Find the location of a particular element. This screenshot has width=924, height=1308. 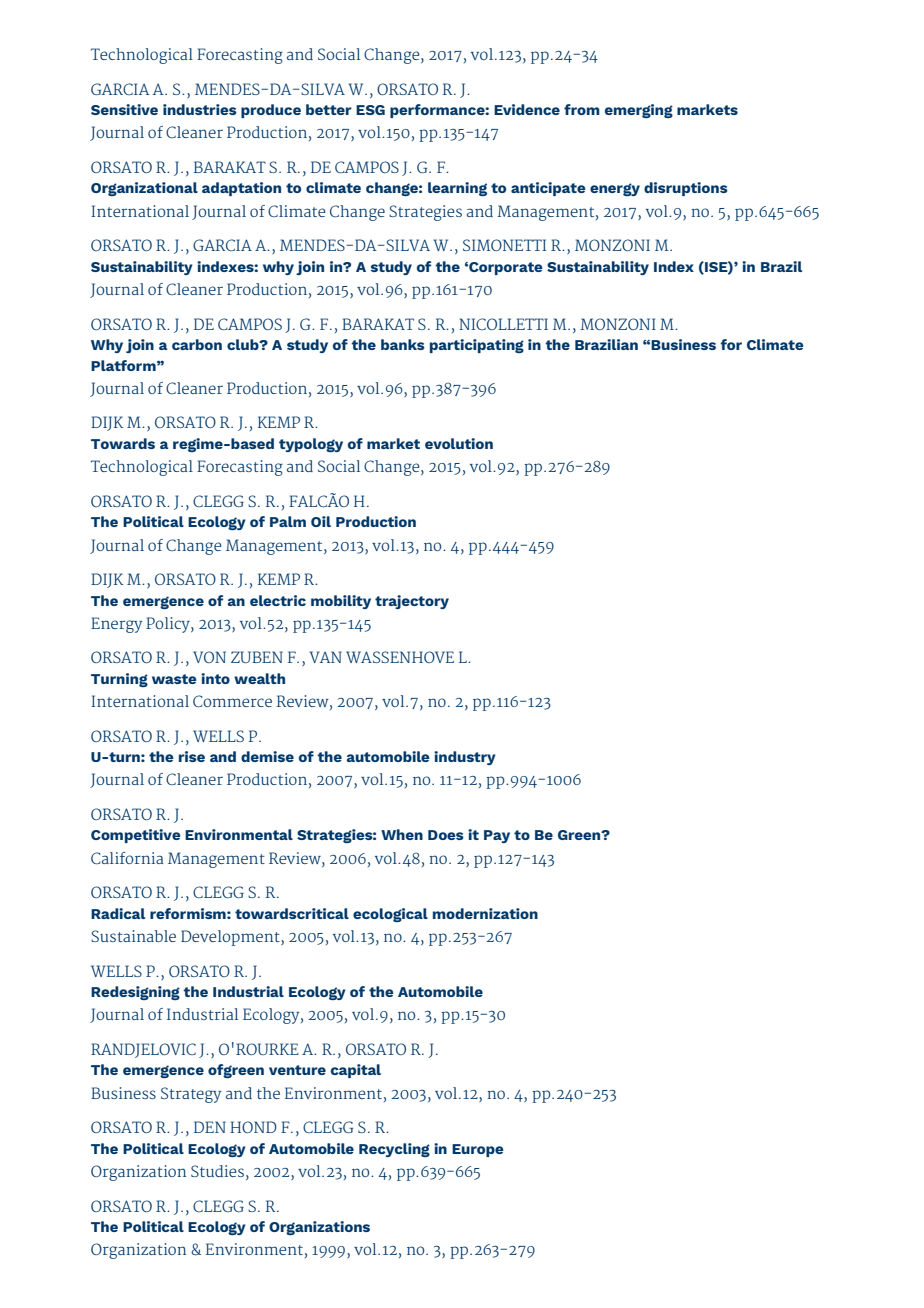

Studies is located at coordinates (217, 1171).
